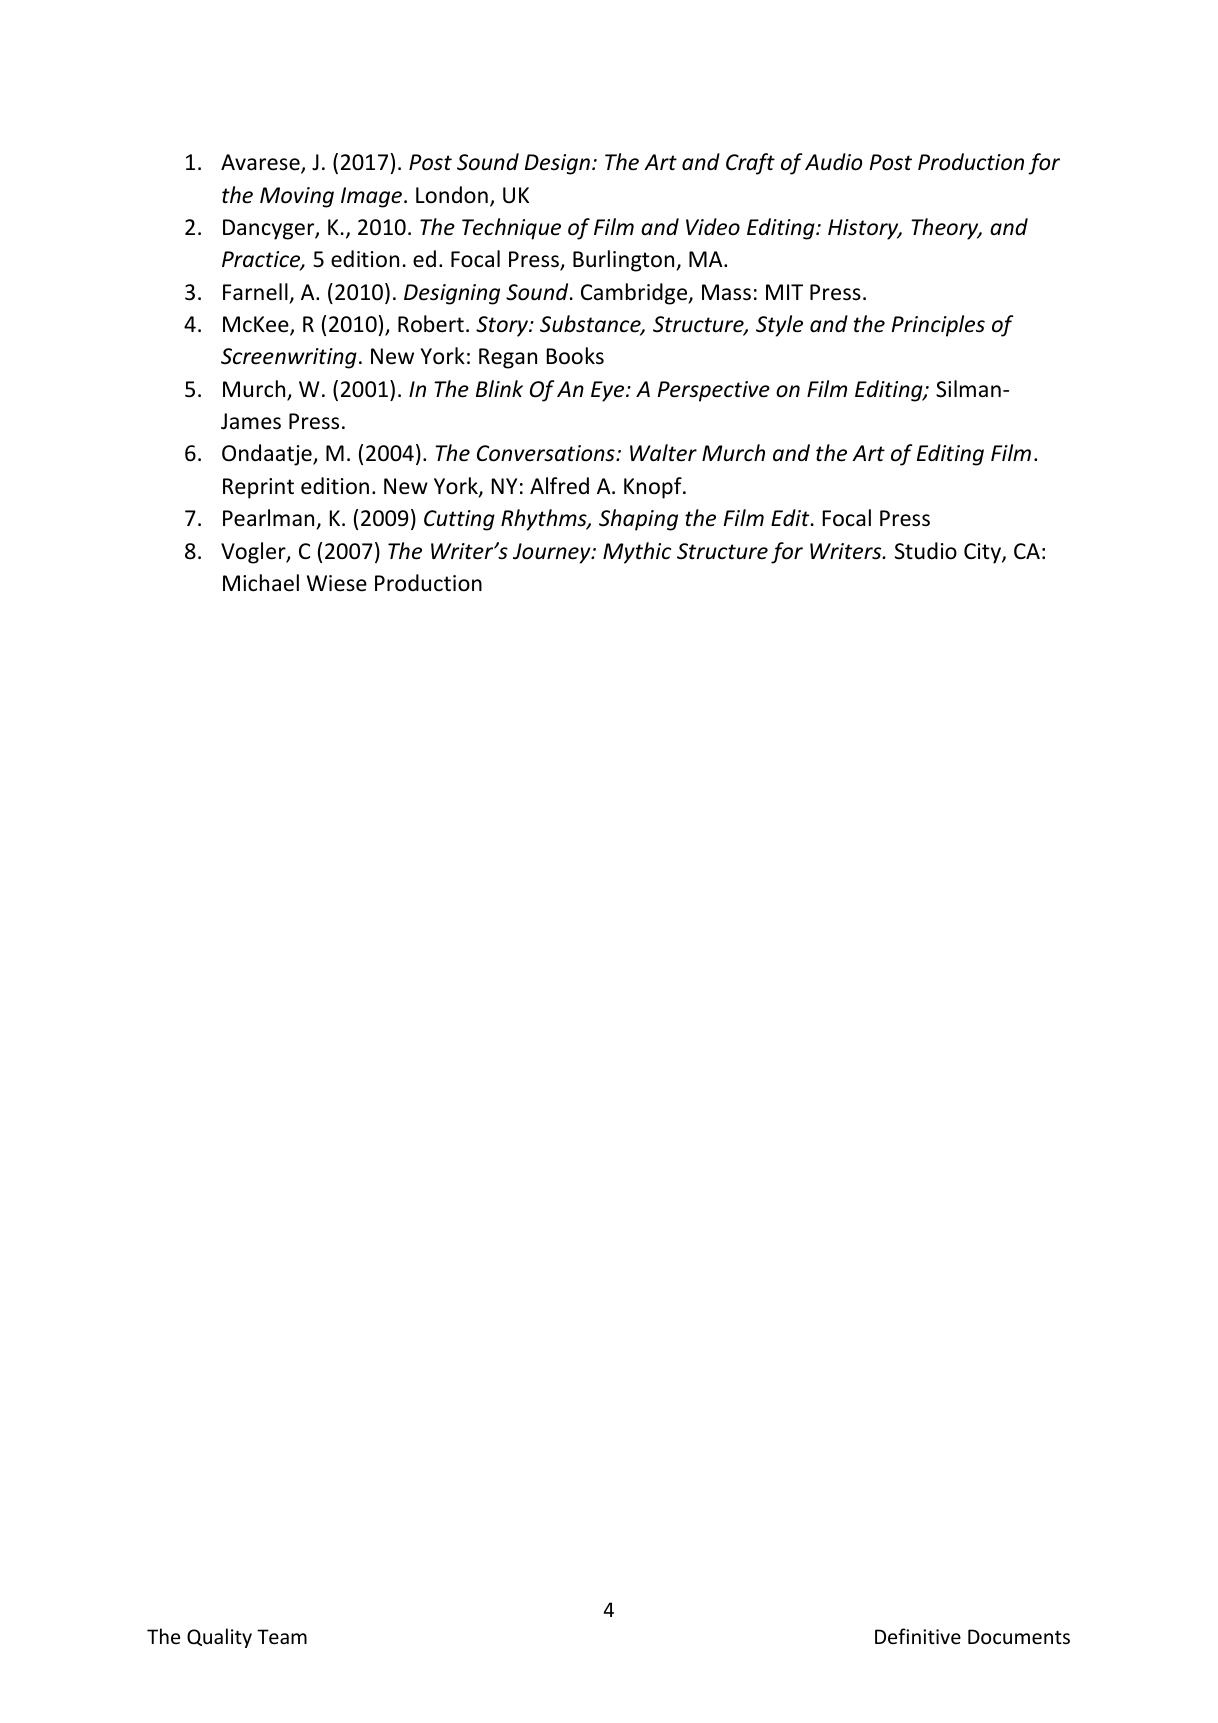 This document has height=1723, width=1218. Describe the element at coordinates (637, 553) in the document. I see `Mythic` at that location.
